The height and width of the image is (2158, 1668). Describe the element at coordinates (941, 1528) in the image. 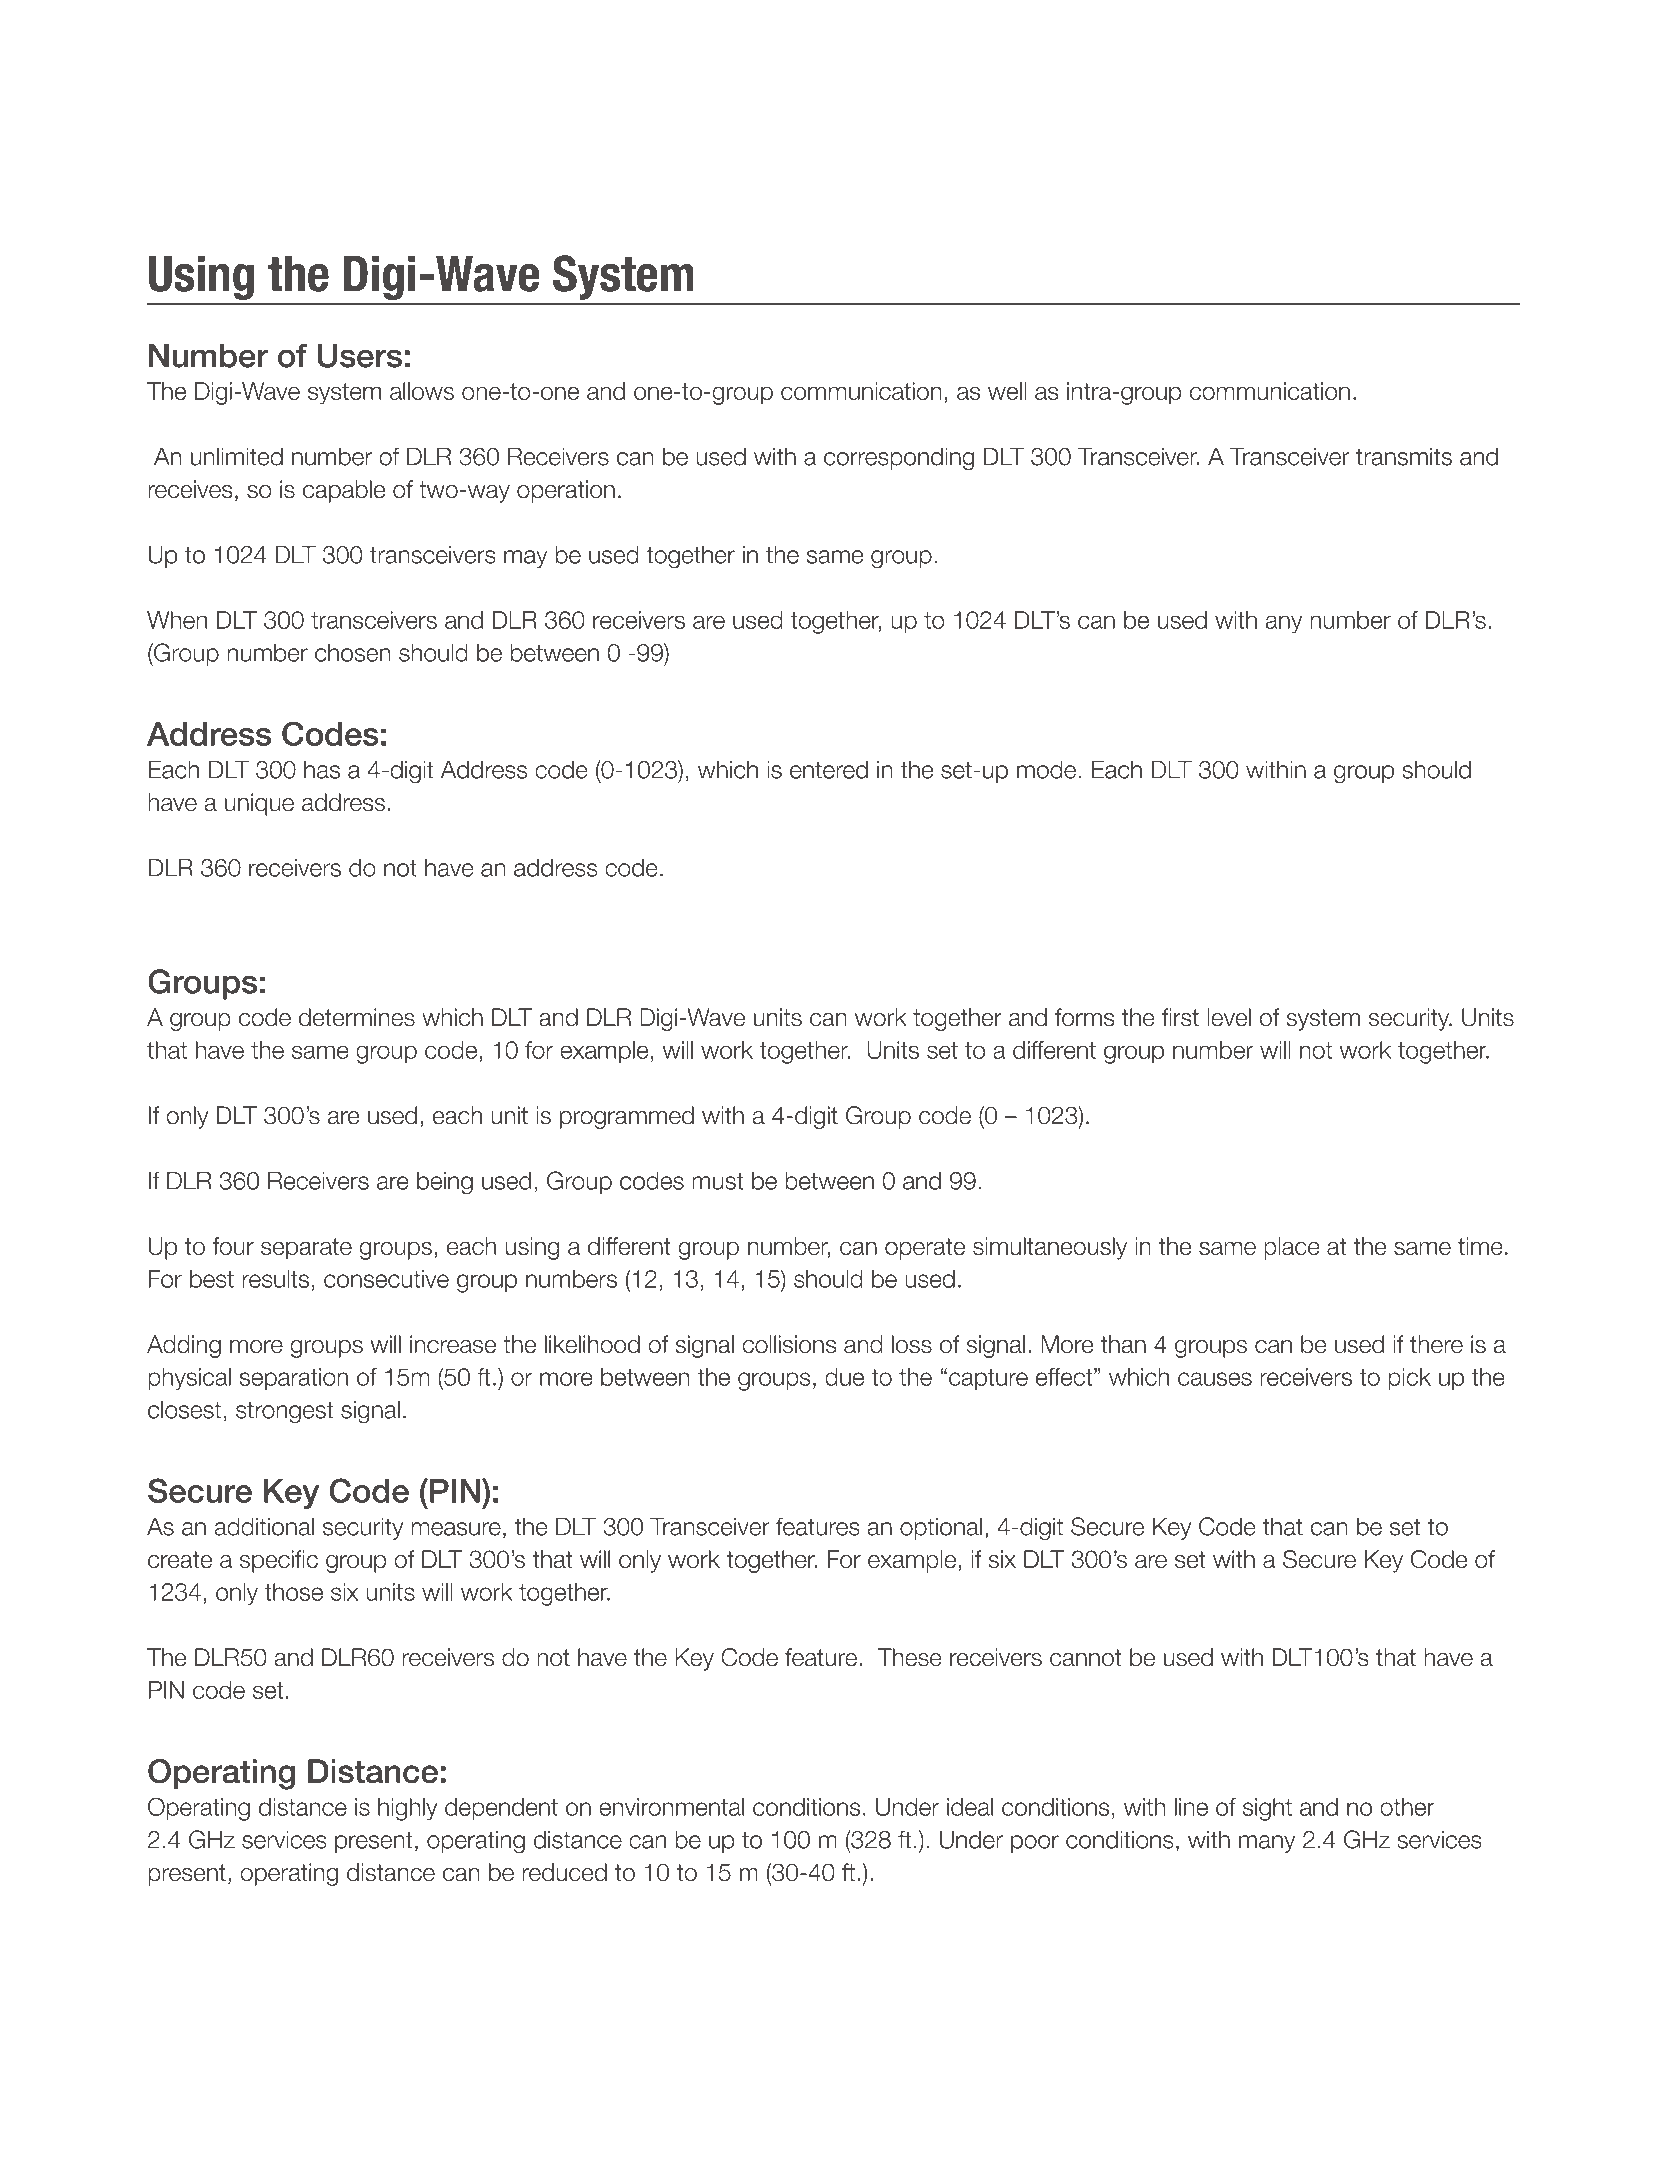

I see `optional` at that location.
